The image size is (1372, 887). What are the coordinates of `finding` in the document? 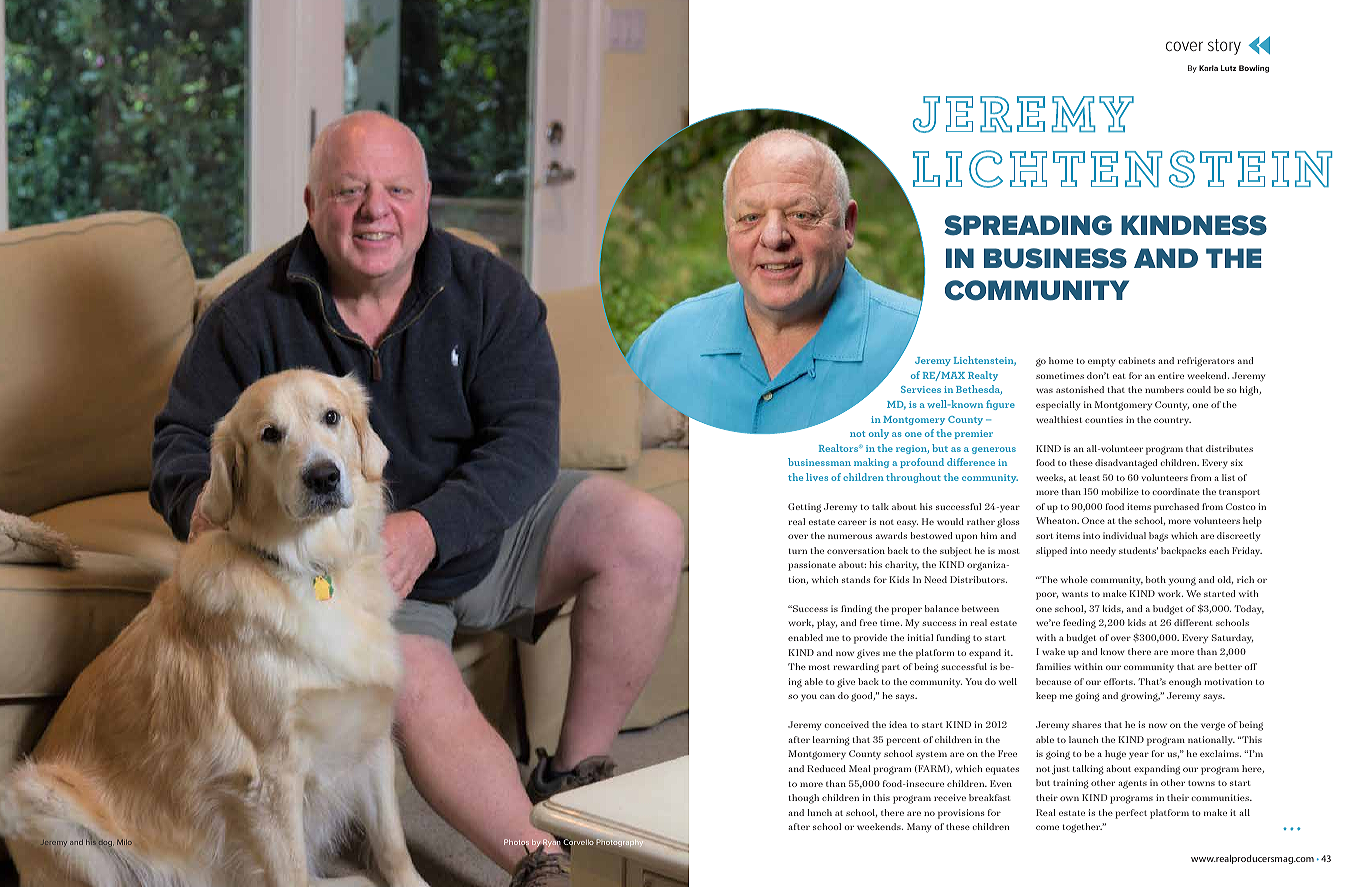 It's located at (856, 610).
